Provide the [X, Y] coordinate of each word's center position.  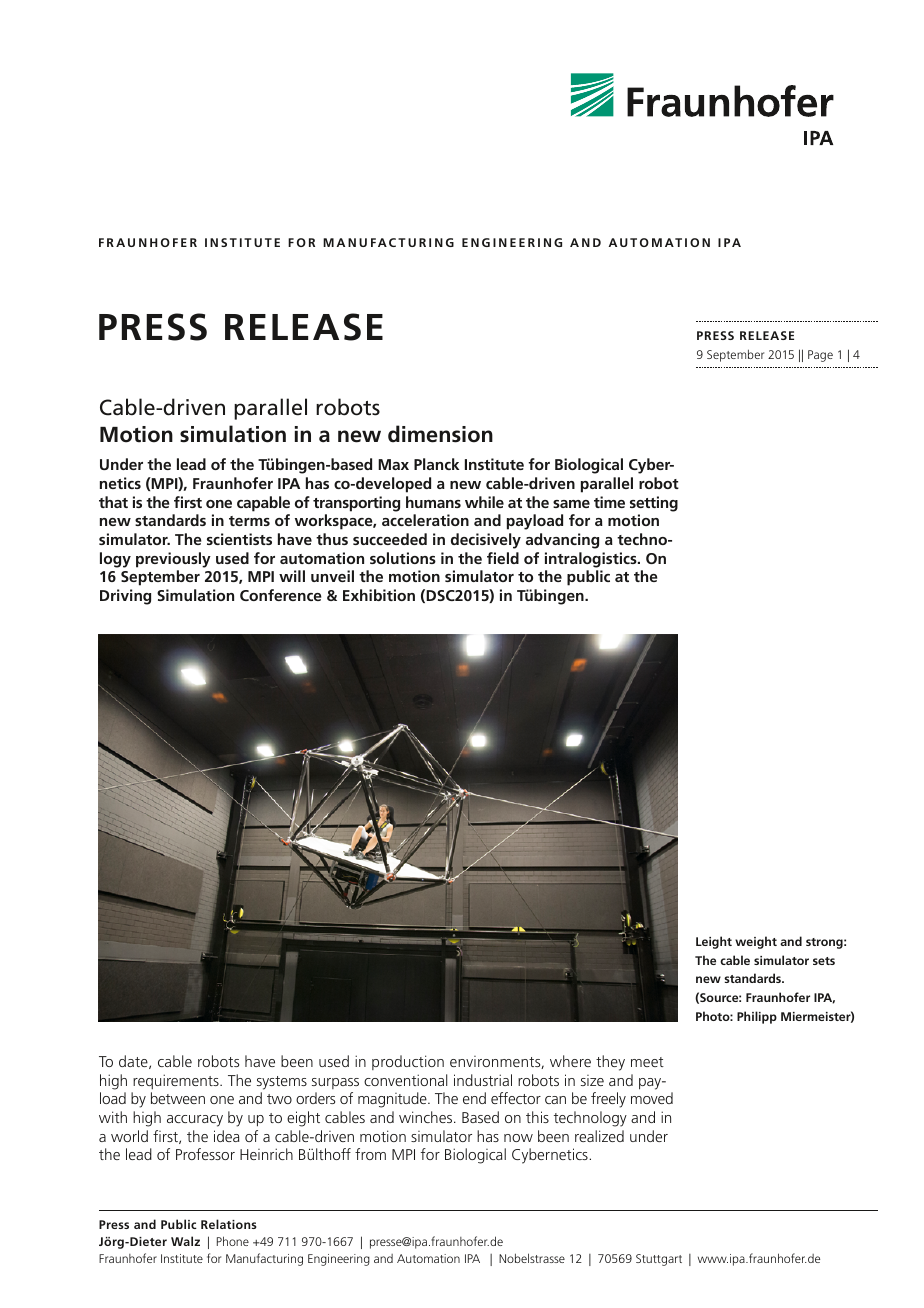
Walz [185, 1241]
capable [263, 504]
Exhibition [379, 595]
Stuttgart [659, 1260]
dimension [440, 434]
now [518, 1138]
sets [824, 961]
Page [820, 356]
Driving [125, 597]
